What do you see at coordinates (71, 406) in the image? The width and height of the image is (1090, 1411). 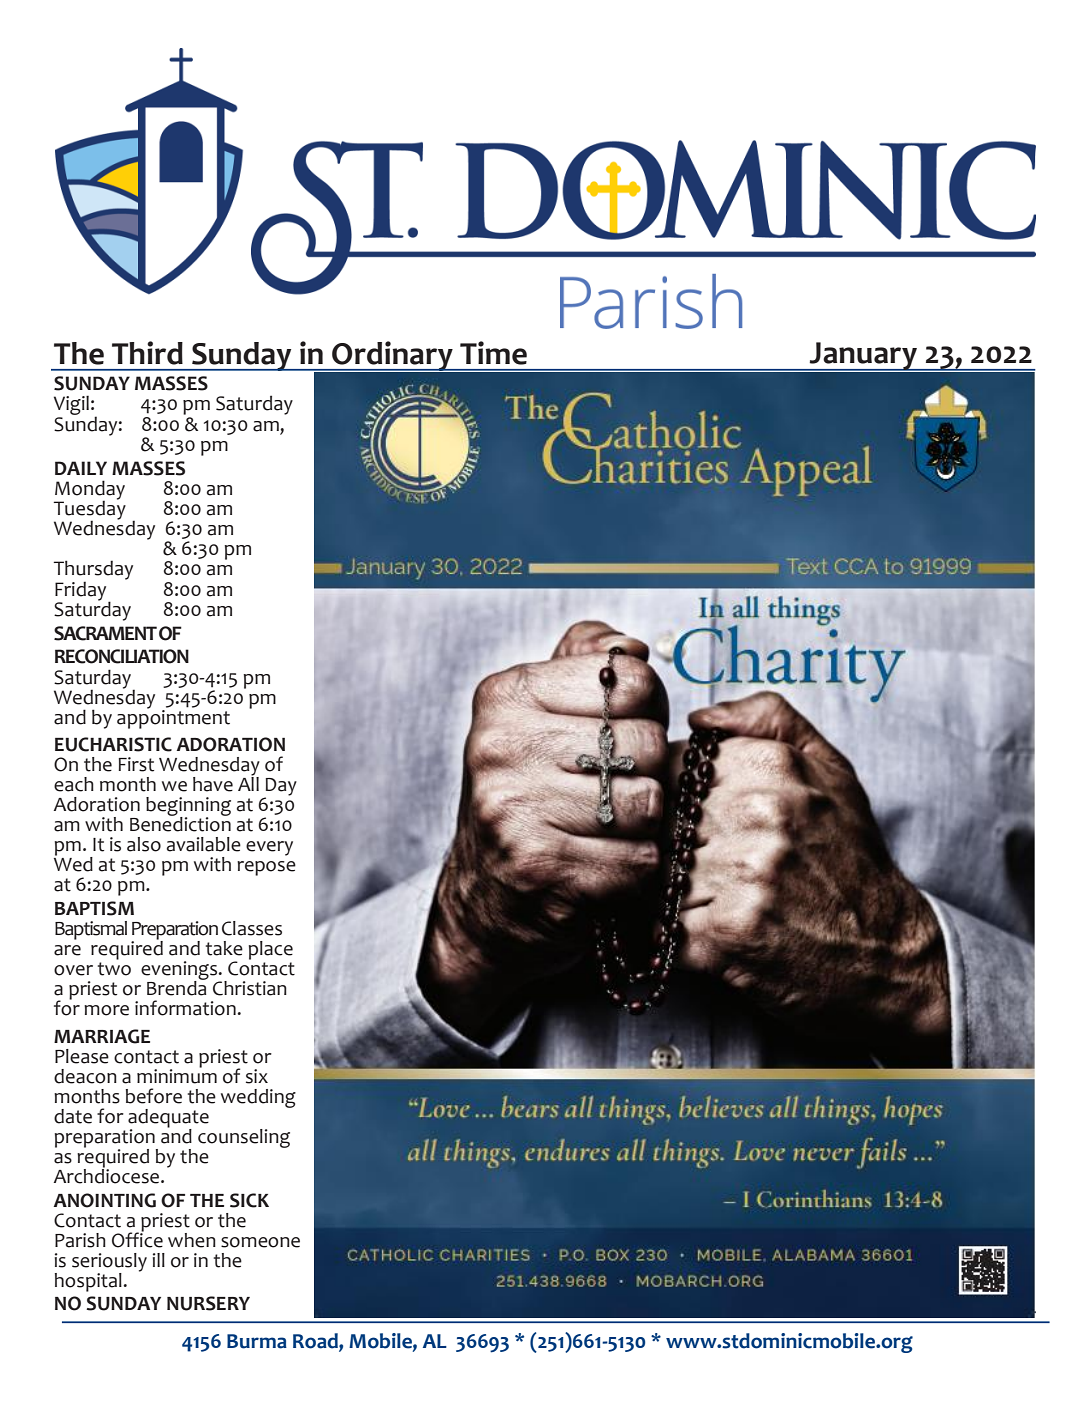 I see `Vigil` at bounding box center [71, 406].
